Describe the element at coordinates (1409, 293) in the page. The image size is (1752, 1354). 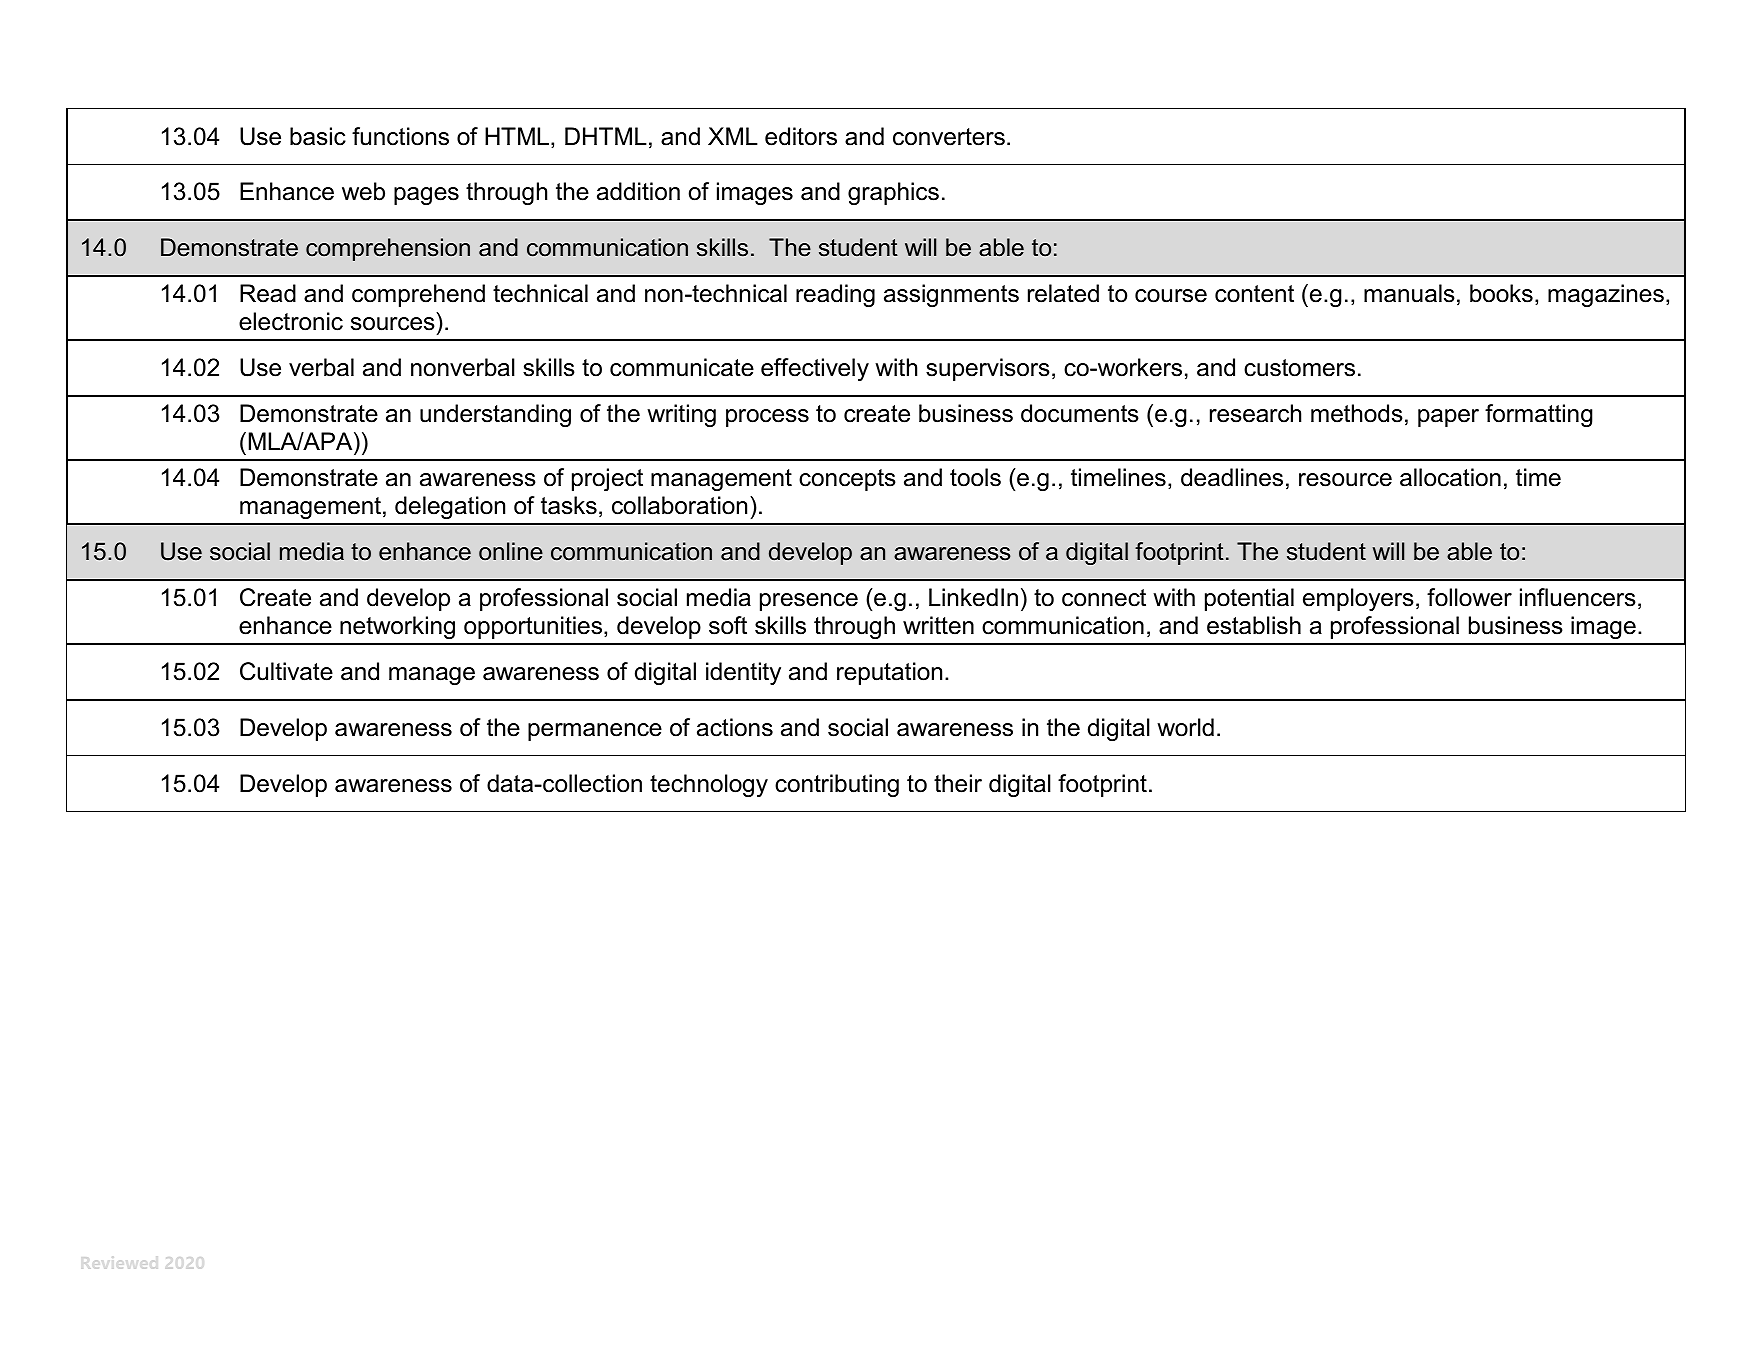
I see `manuals` at that location.
